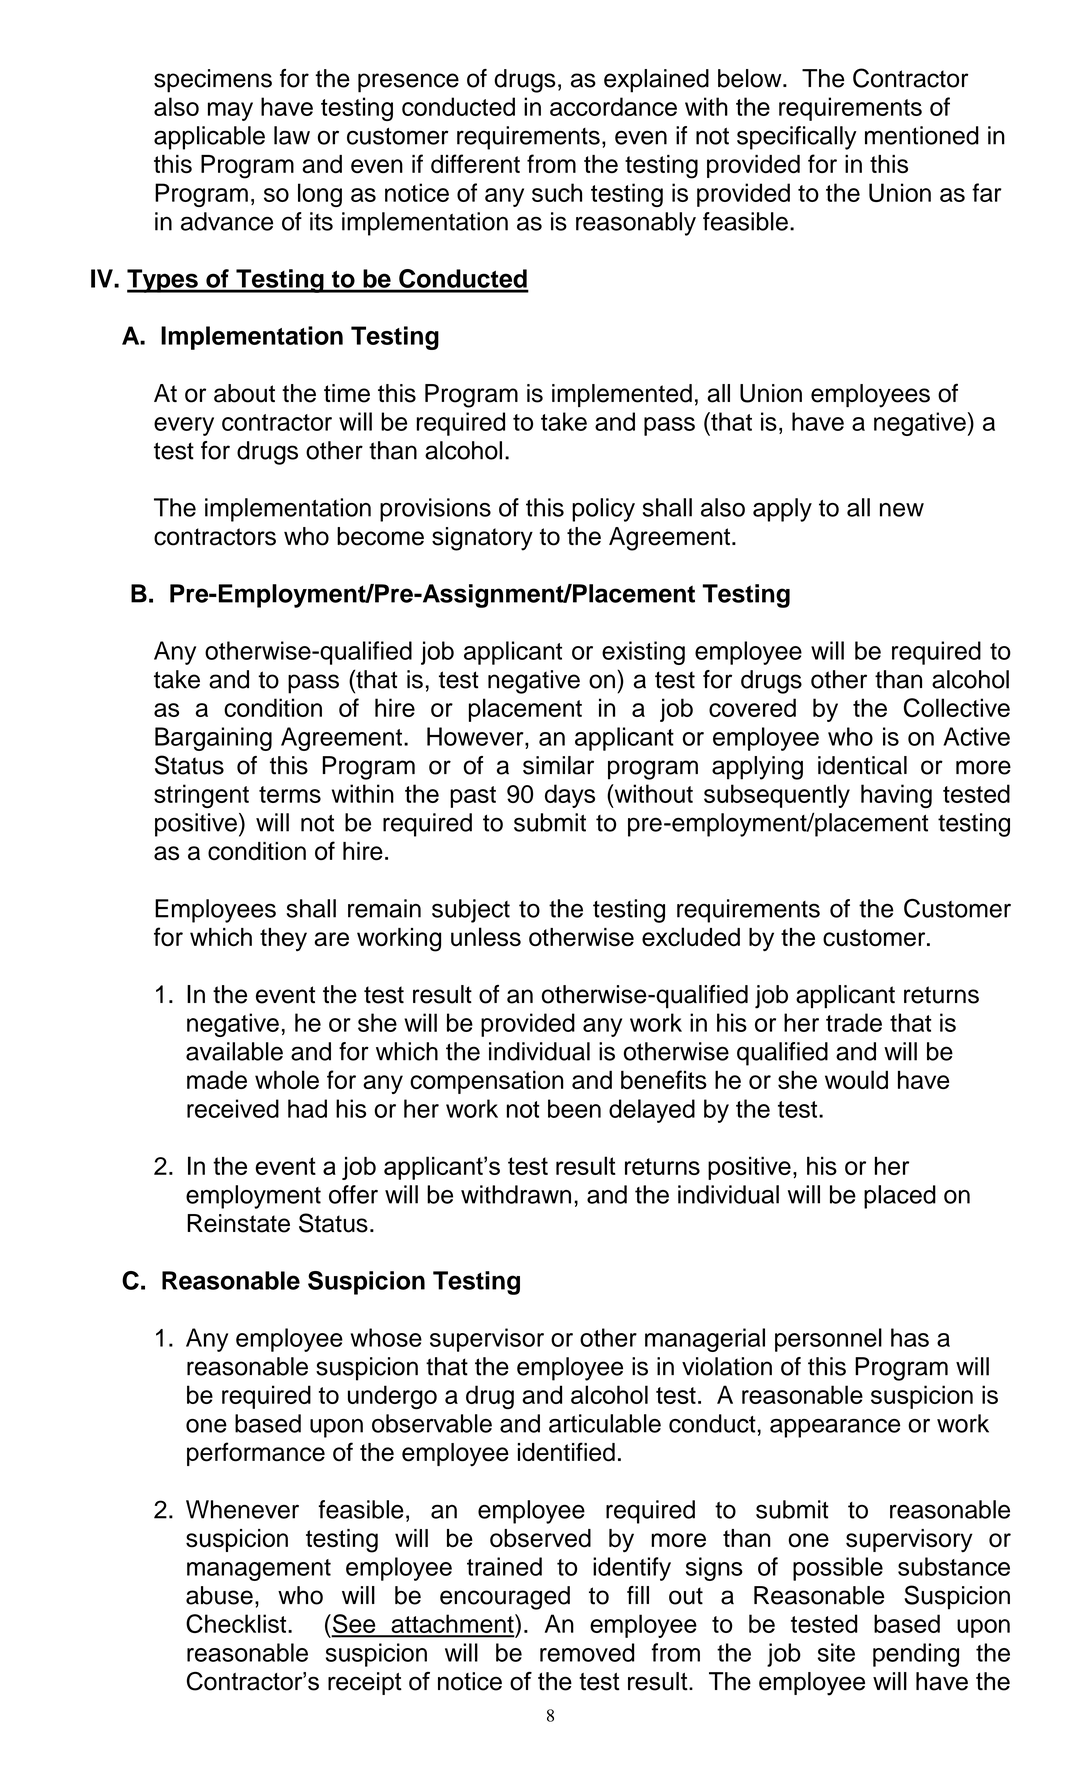 The width and height of the document is (1088, 1792). I want to click on received, so click(233, 1108).
